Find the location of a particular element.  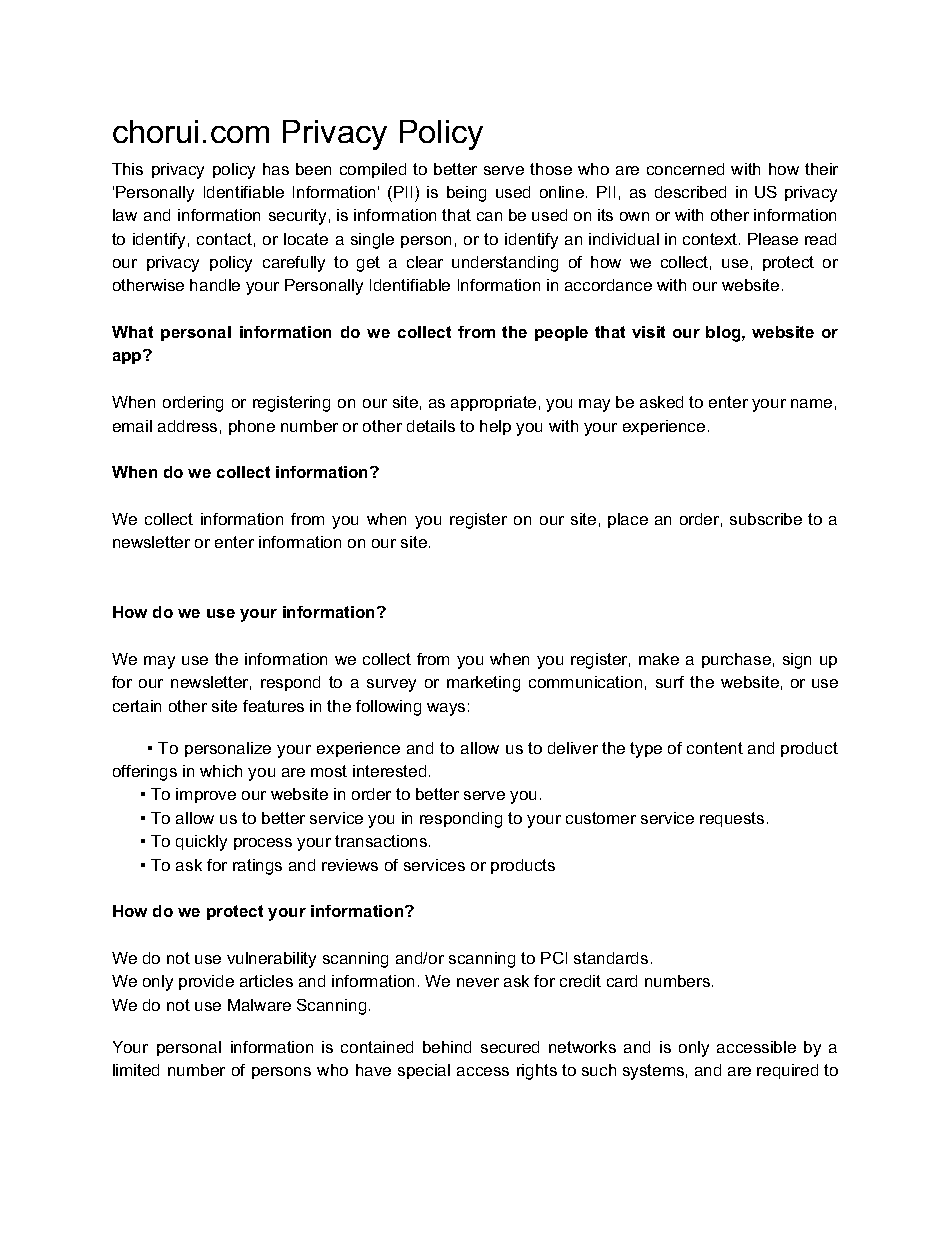

being is located at coordinates (466, 194).
